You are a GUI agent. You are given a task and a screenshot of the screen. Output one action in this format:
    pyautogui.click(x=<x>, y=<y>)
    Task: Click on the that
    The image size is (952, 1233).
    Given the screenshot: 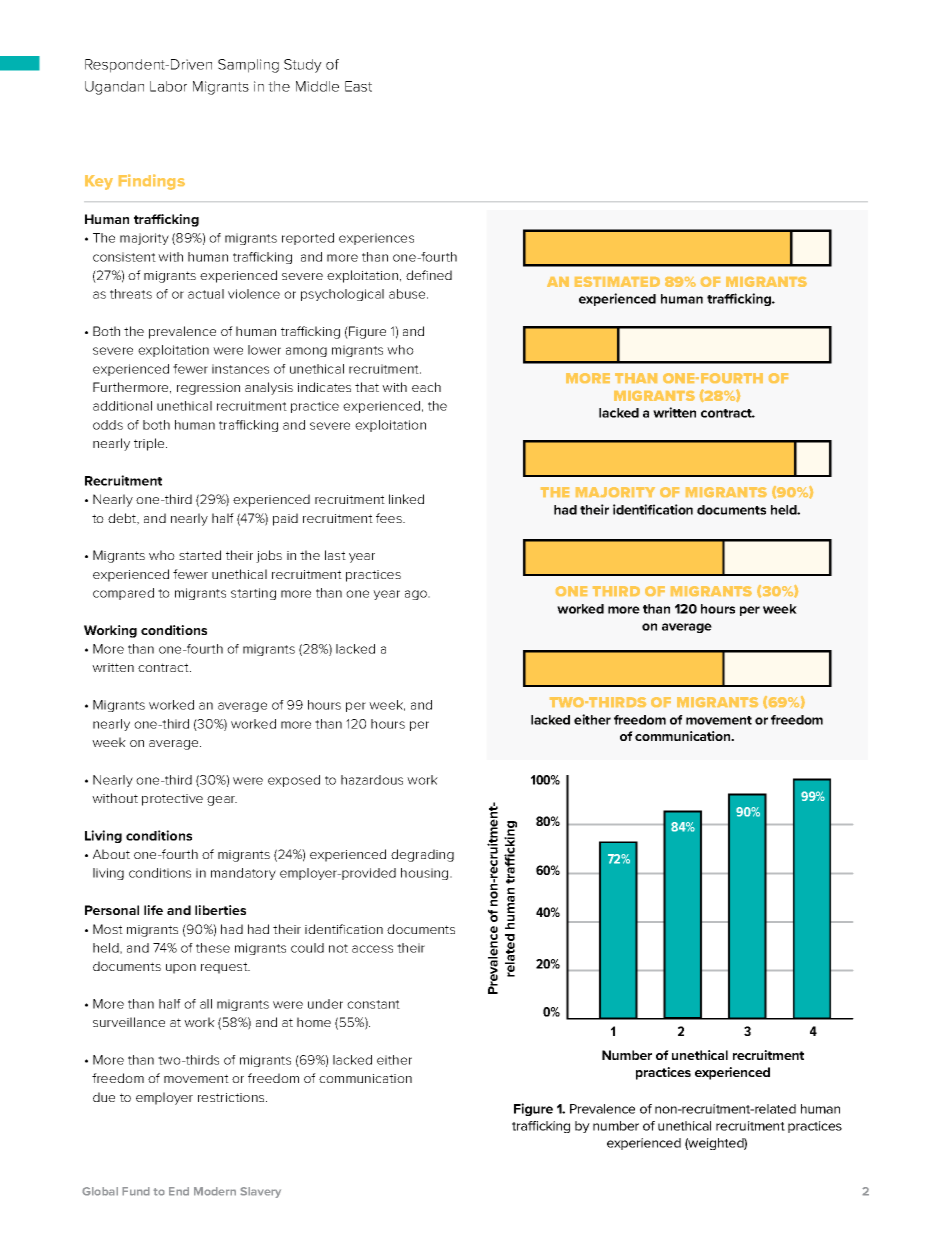 What is the action you would take?
    pyautogui.click(x=367, y=387)
